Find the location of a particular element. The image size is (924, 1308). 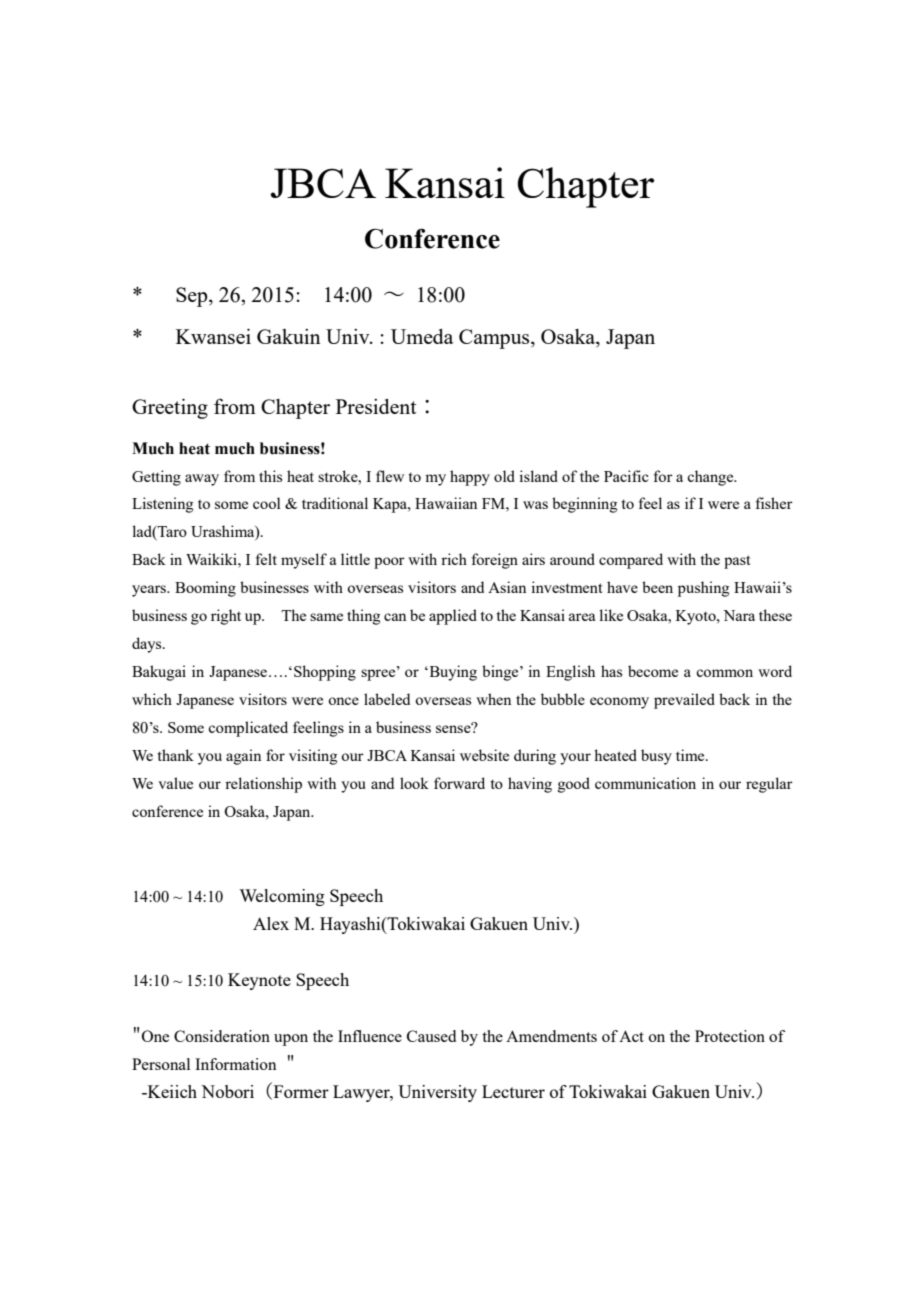

fisher is located at coordinates (774, 503).
